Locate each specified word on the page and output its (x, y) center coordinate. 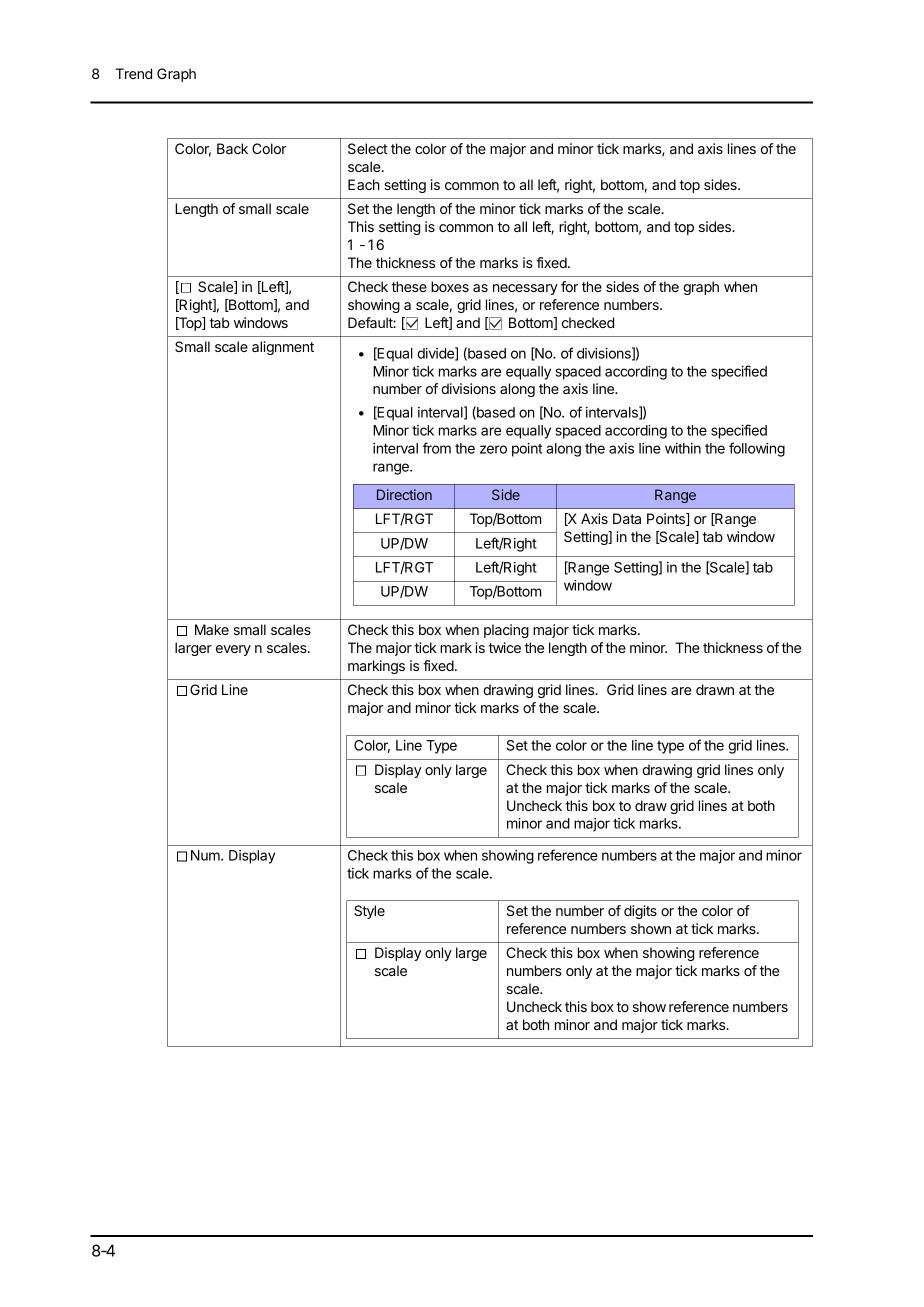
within (683, 448)
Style (369, 912)
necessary (525, 289)
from (437, 448)
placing (506, 631)
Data (627, 518)
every (233, 650)
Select (368, 148)
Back (232, 148)
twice (505, 647)
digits (640, 912)
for (569, 286)
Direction (404, 494)
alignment (283, 348)
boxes (450, 286)
